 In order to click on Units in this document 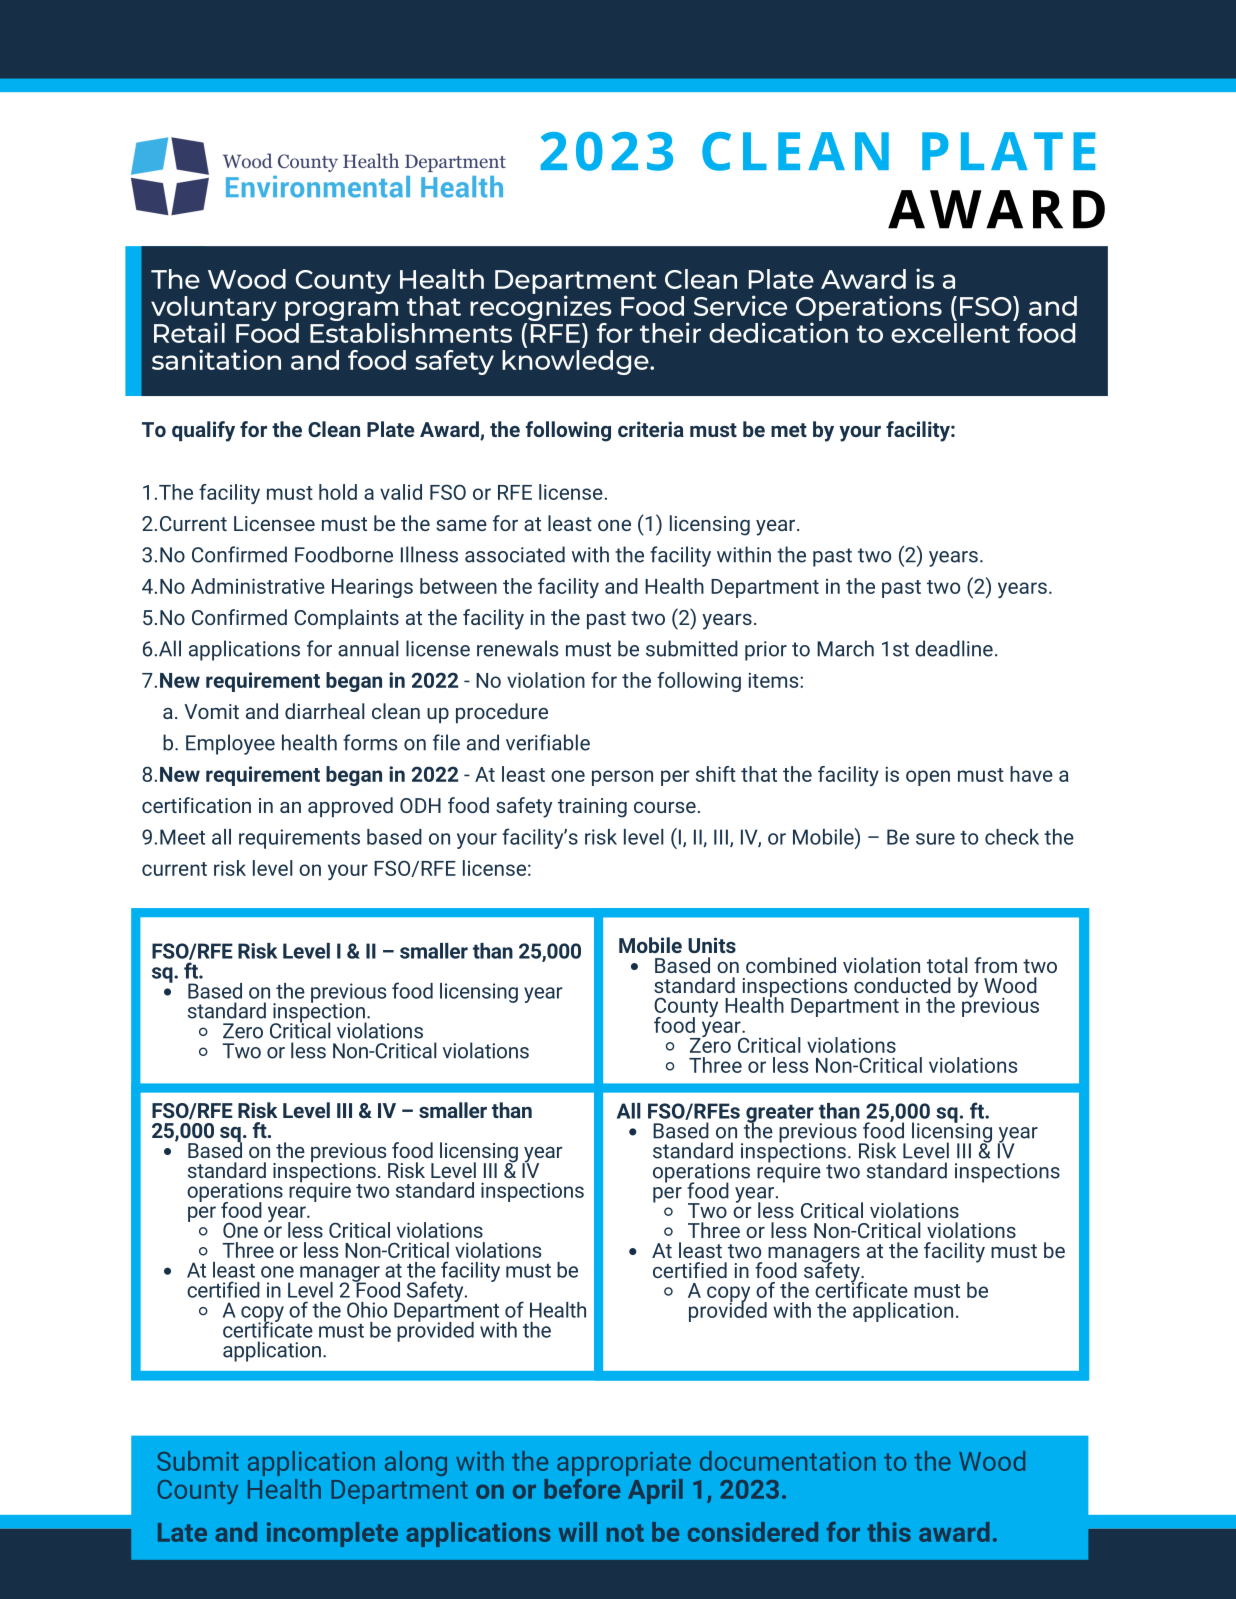, I will do `click(712, 945)`.
